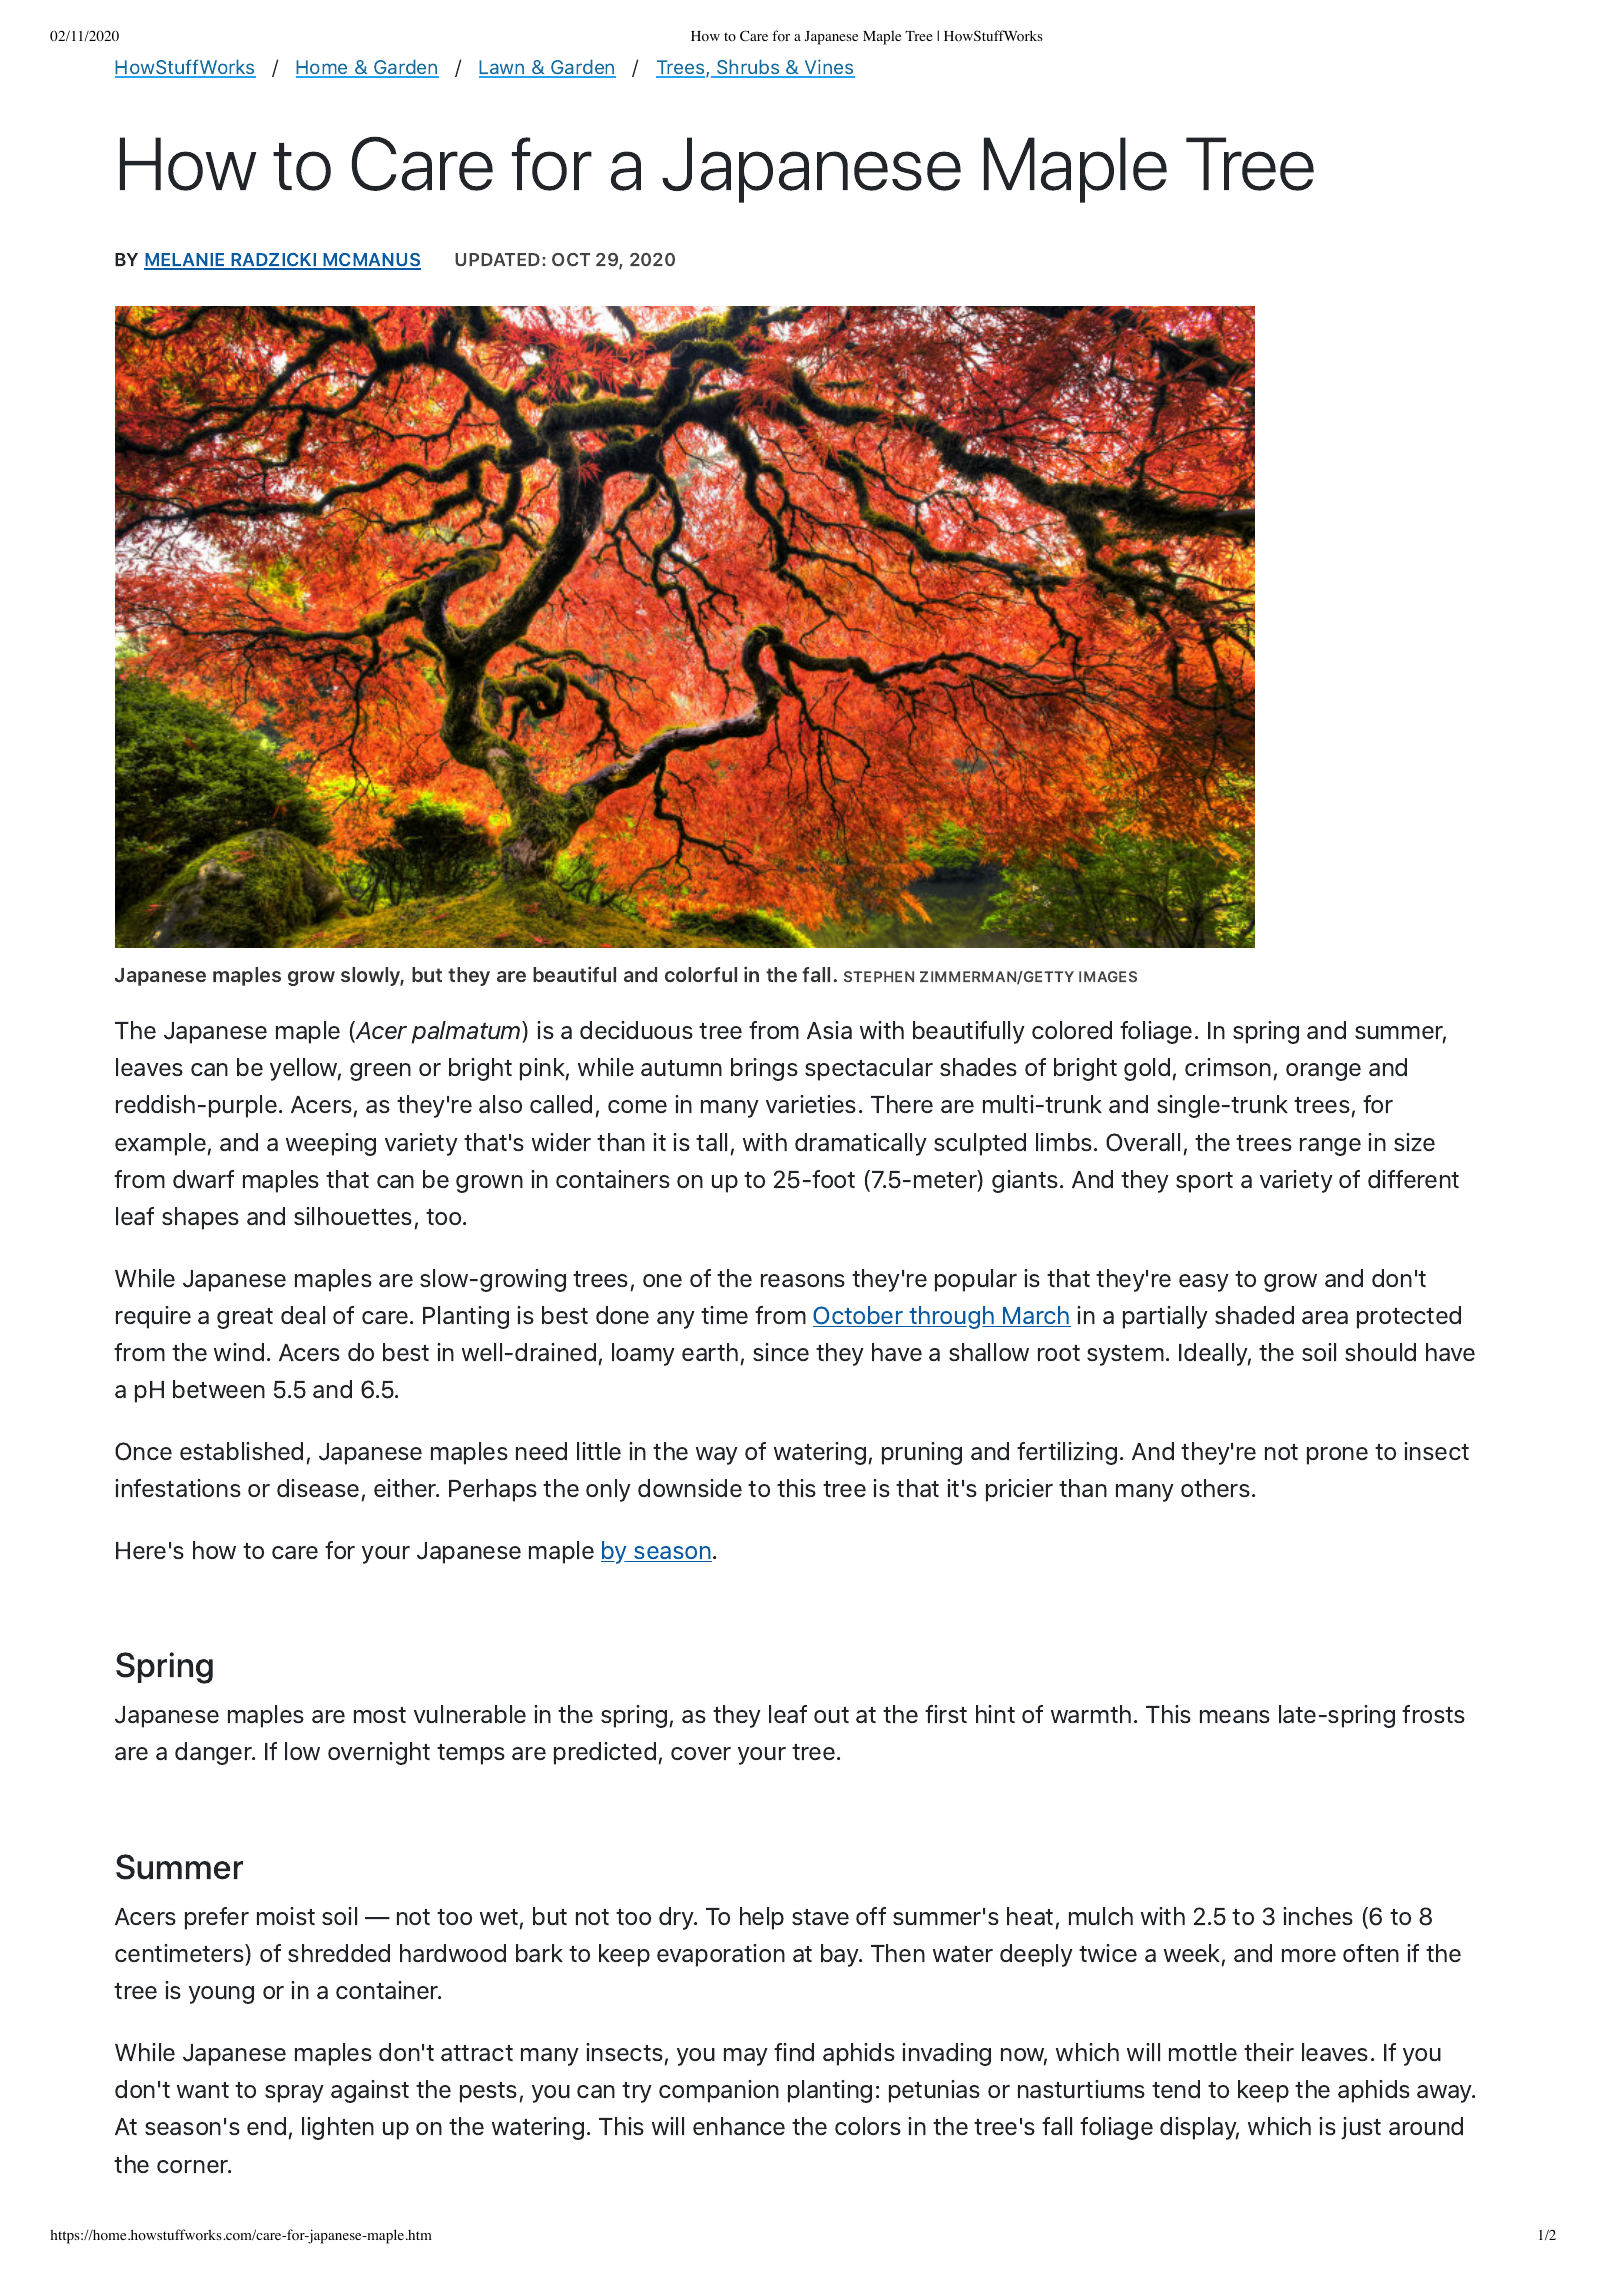  Describe the element at coordinates (371, 261) in the document. I see `MCMANUS` at that location.
